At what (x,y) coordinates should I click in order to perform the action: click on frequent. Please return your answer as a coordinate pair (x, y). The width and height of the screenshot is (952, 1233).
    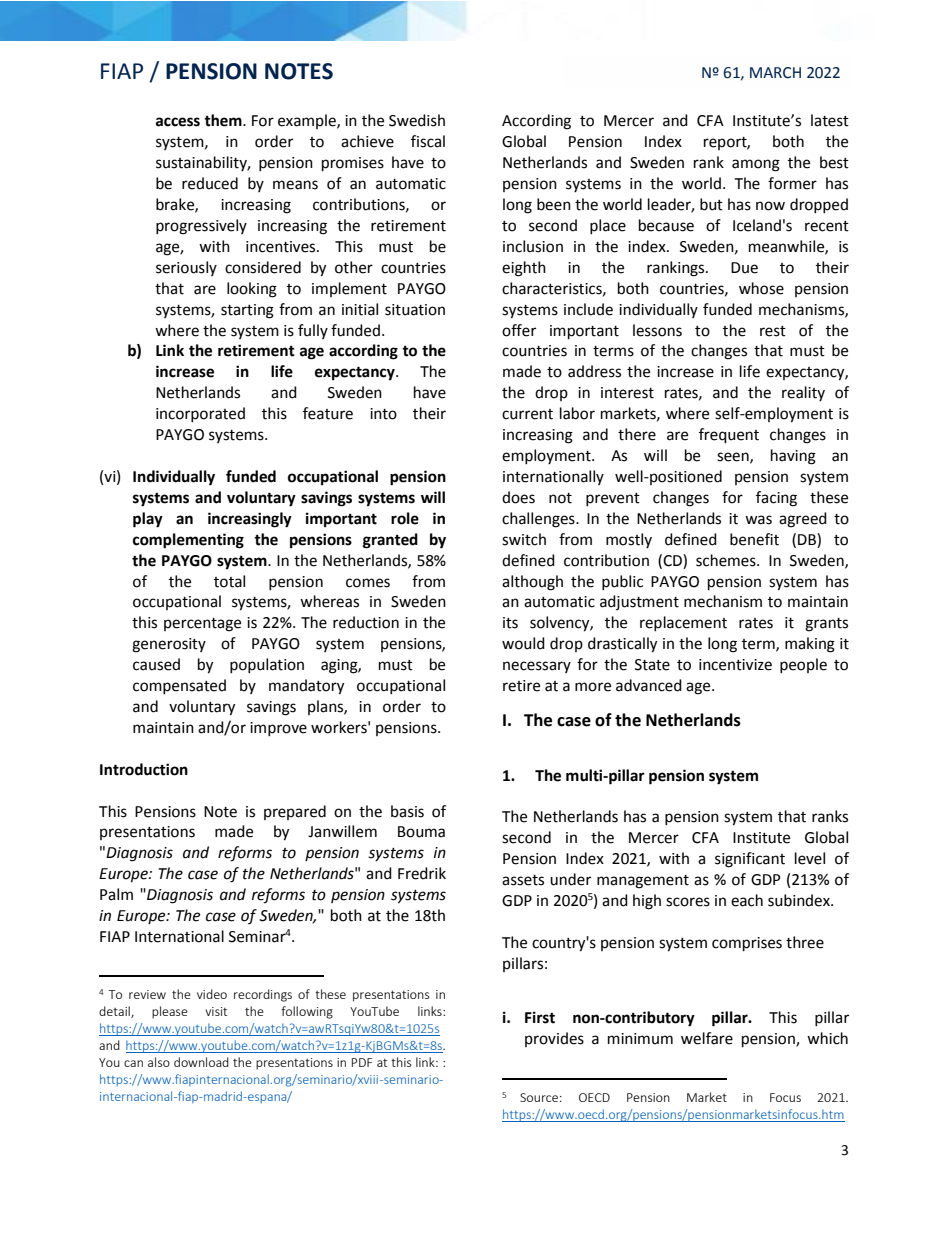
    Looking at the image, I should click on (729, 436).
